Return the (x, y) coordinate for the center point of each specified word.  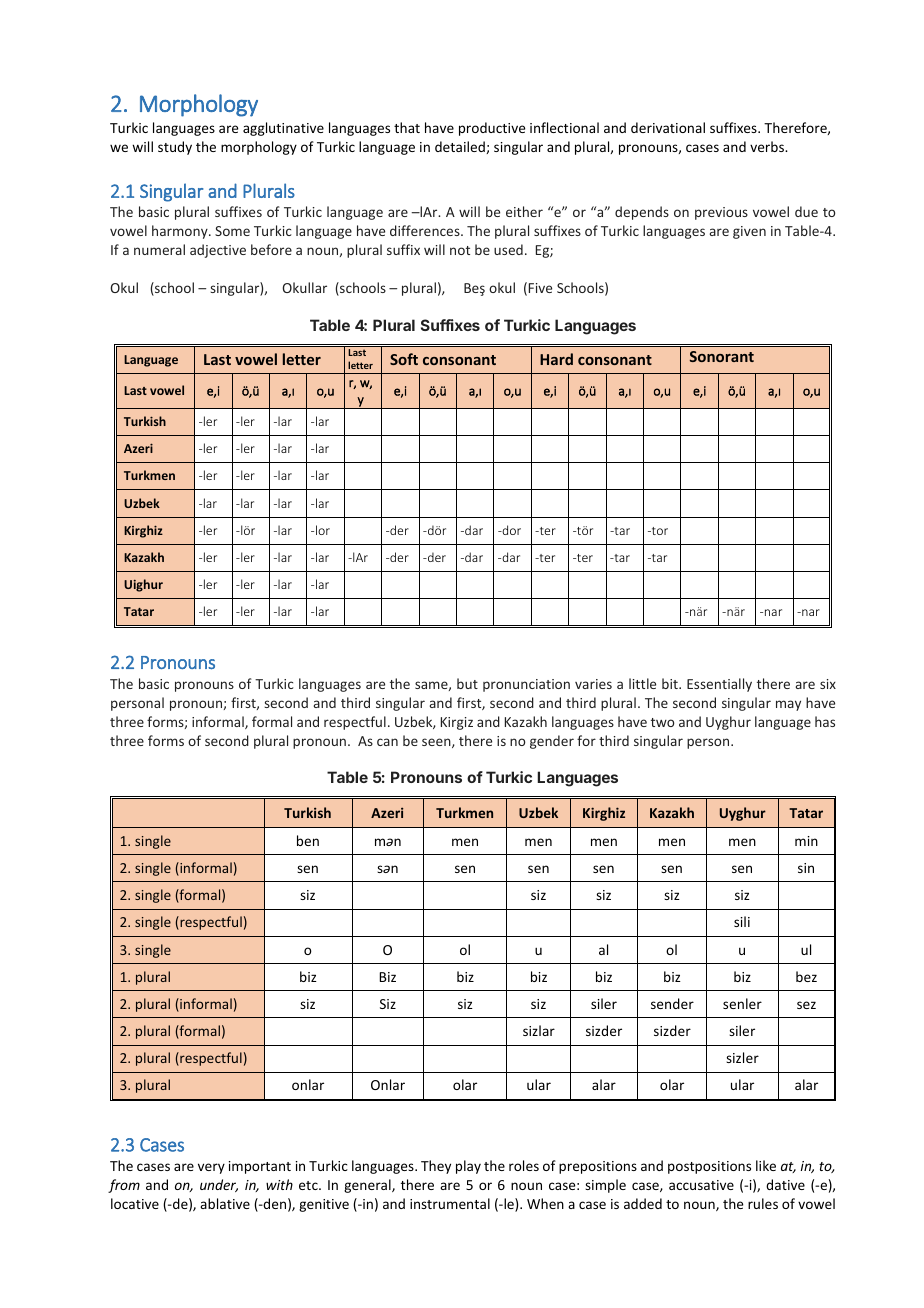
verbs (768, 146)
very (211, 1168)
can (387, 742)
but (467, 683)
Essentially (719, 685)
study (175, 148)
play (468, 1167)
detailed (461, 147)
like (766, 1165)
